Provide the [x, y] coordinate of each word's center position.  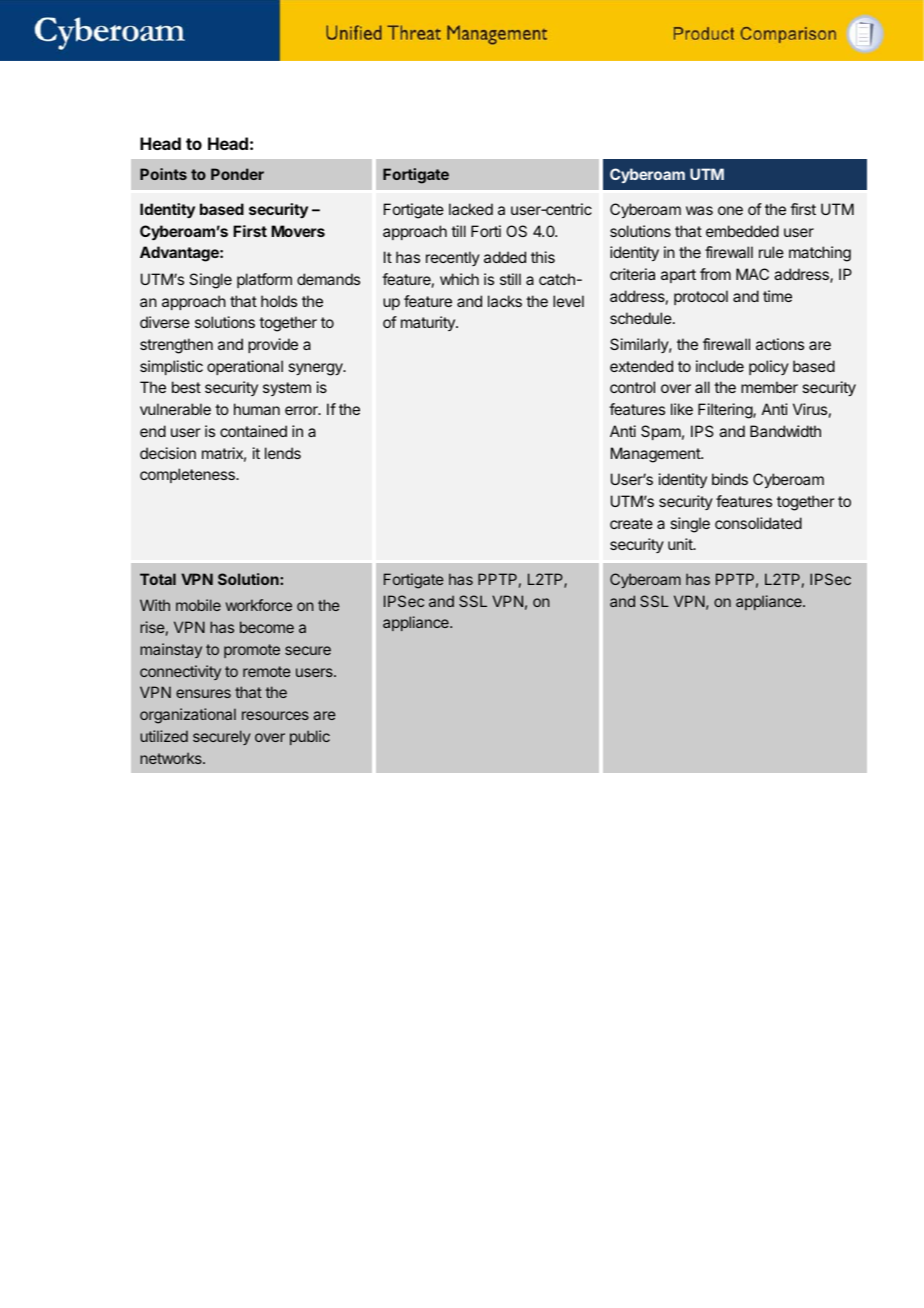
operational [245, 367]
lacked [471, 209]
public [310, 737]
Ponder [237, 174]
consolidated [758, 523]
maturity [429, 323]
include [720, 366]
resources [275, 715]
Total [158, 579]
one [730, 210]
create [631, 523]
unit [681, 544]
